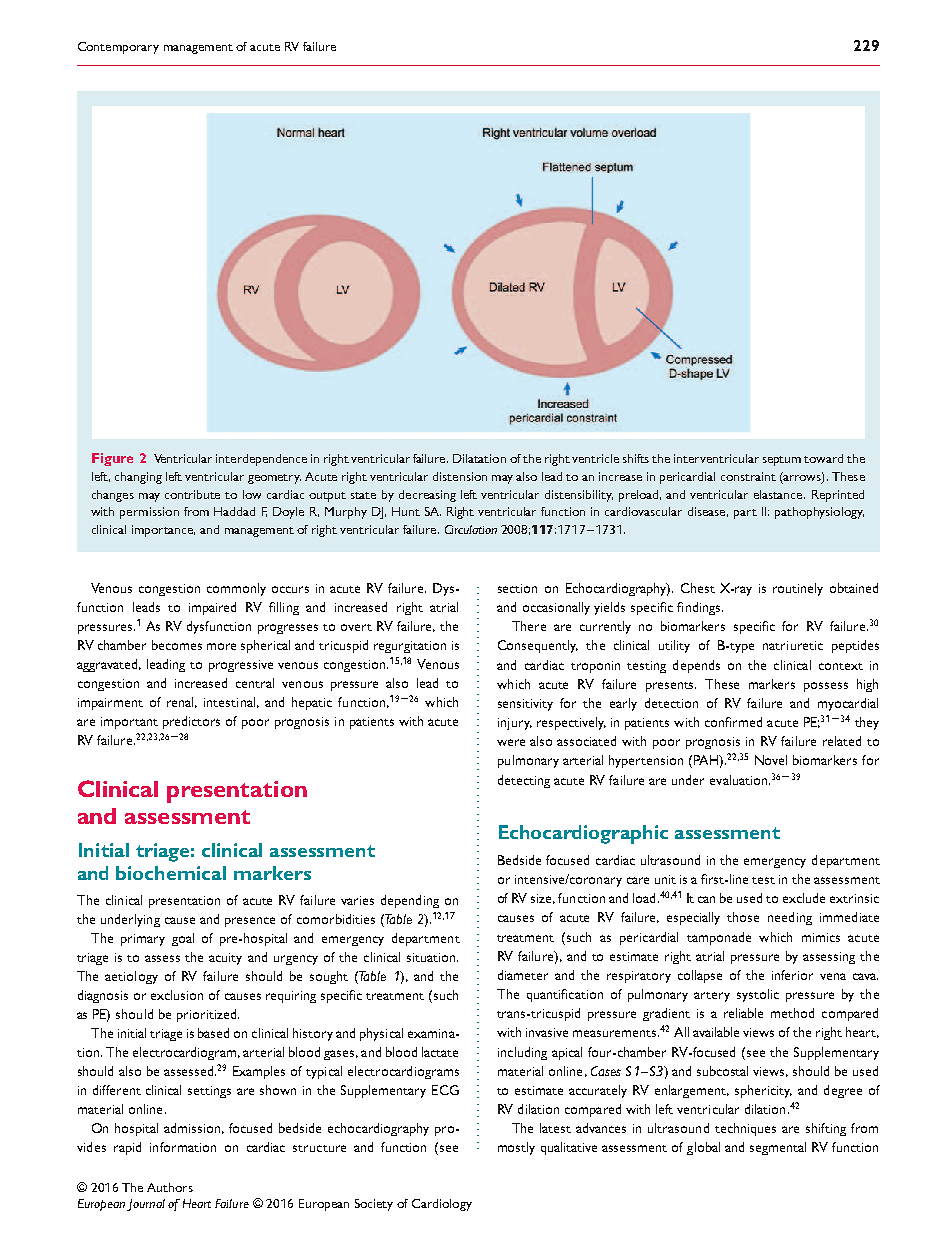 The image size is (952, 1251). Describe the element at coordinates (595, 458) in the page. I see `ventricle` at that location.
